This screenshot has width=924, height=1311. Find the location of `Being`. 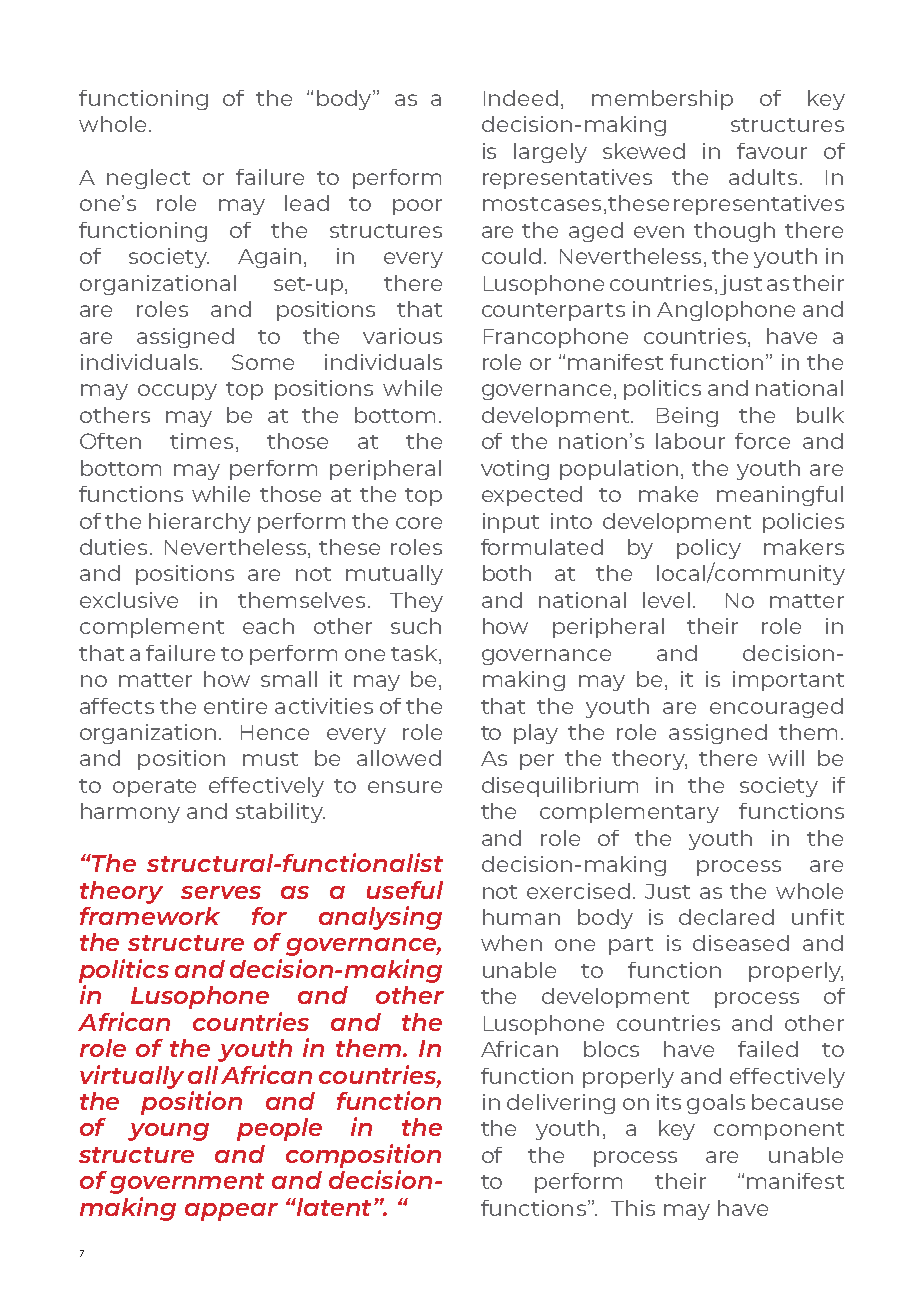

Being is located at coordinates (687, 417).
